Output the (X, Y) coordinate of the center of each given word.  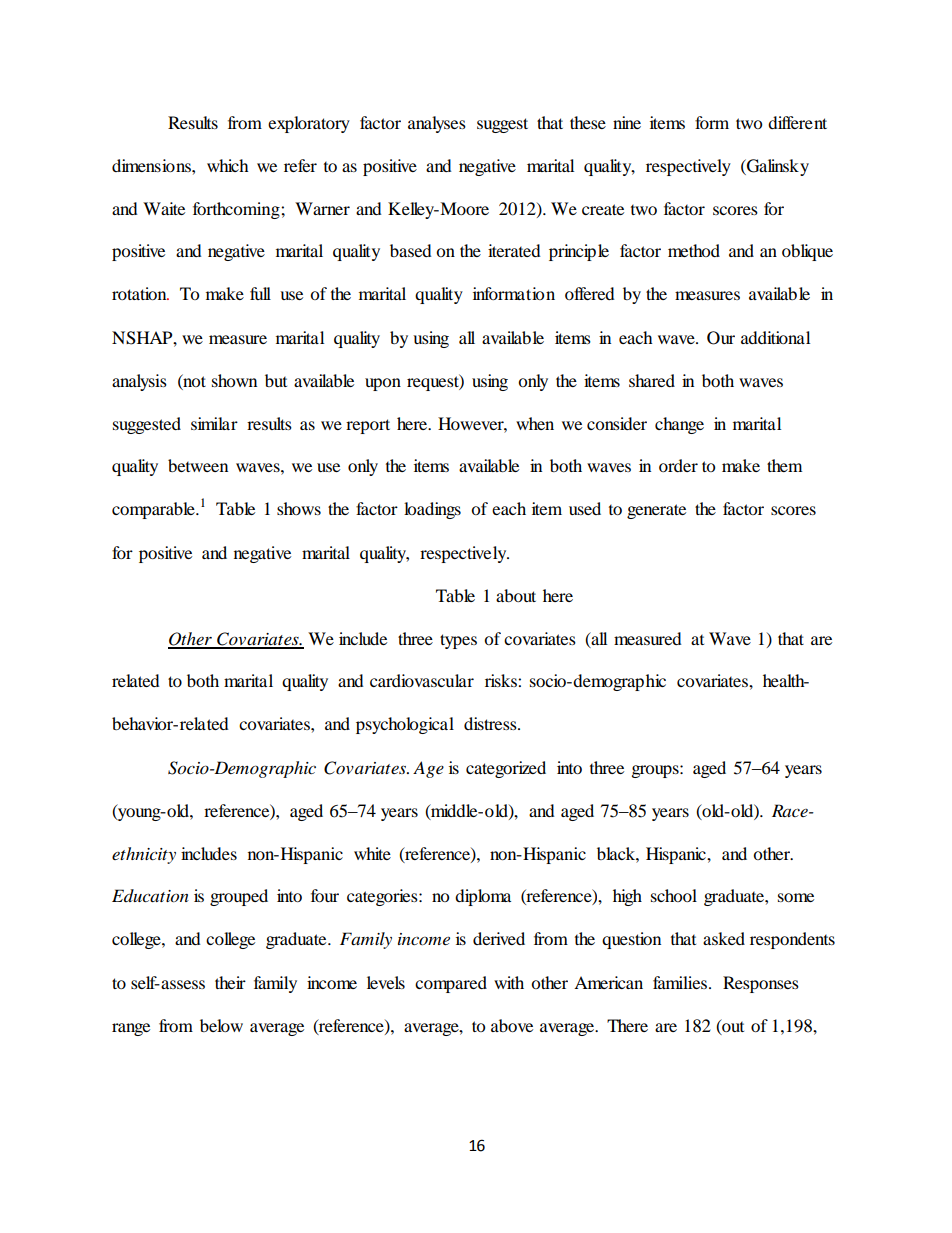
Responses (761, 984)
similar (214, 423)
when (535, 423)
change (679, 425)
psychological (405, 725)
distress (491, 723)
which (228, 165)
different (797, 122)
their (230, 982)
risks (502, 680)
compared (451, 984)
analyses (437, 124)
